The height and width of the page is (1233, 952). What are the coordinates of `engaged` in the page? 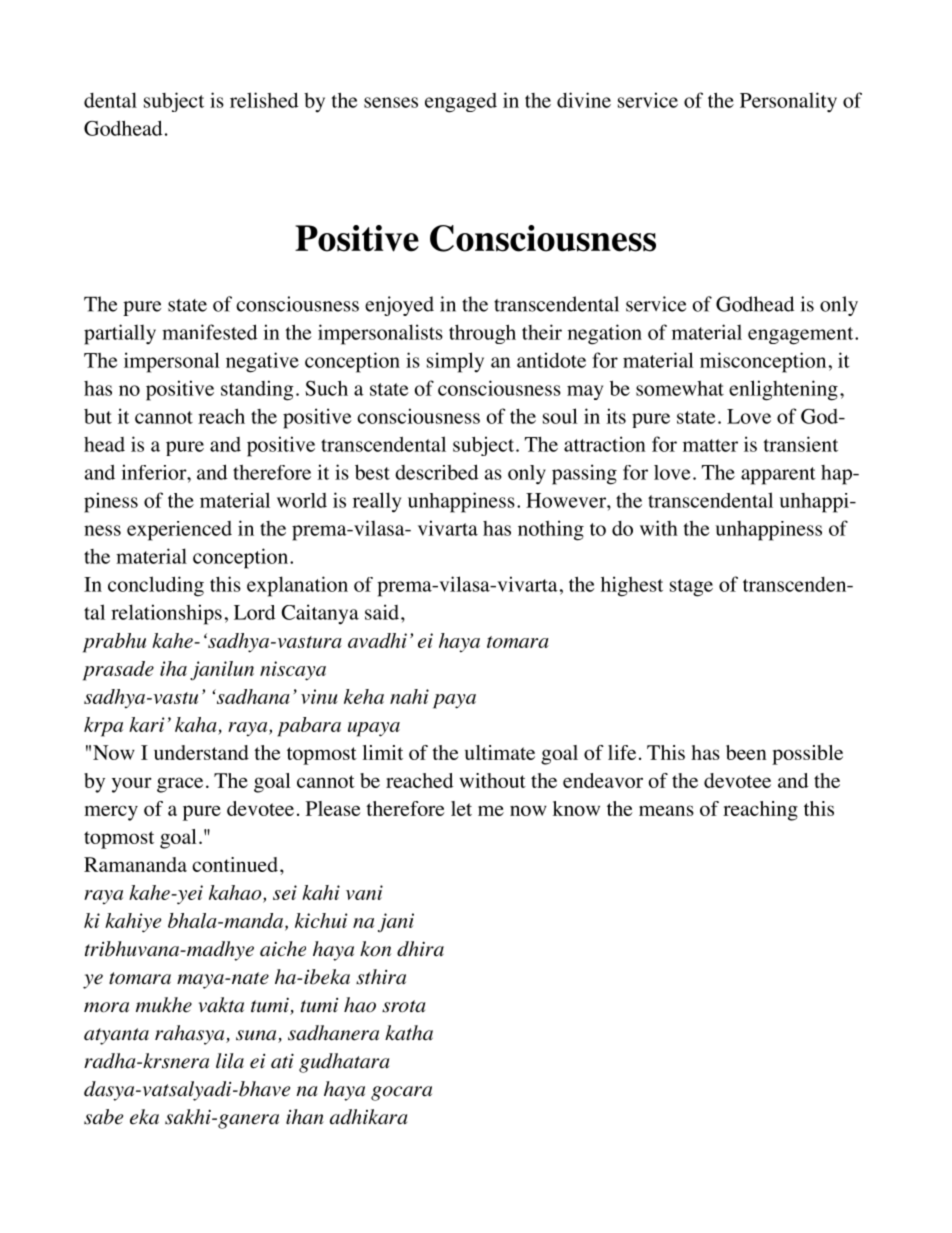 It's located at (461, 103).
